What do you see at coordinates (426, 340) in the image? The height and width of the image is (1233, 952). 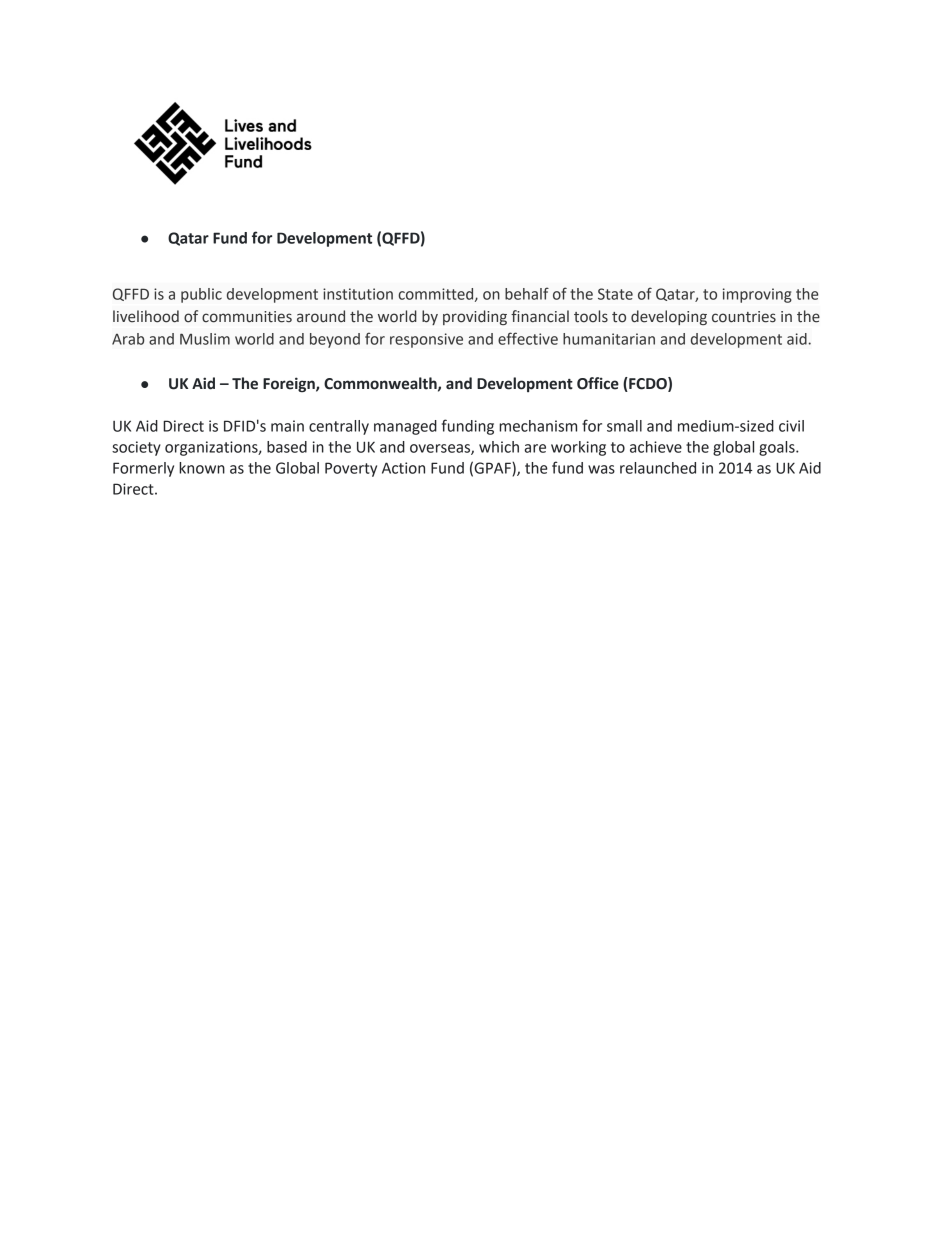 I see `responsive` at bounding box center [426, 340].
